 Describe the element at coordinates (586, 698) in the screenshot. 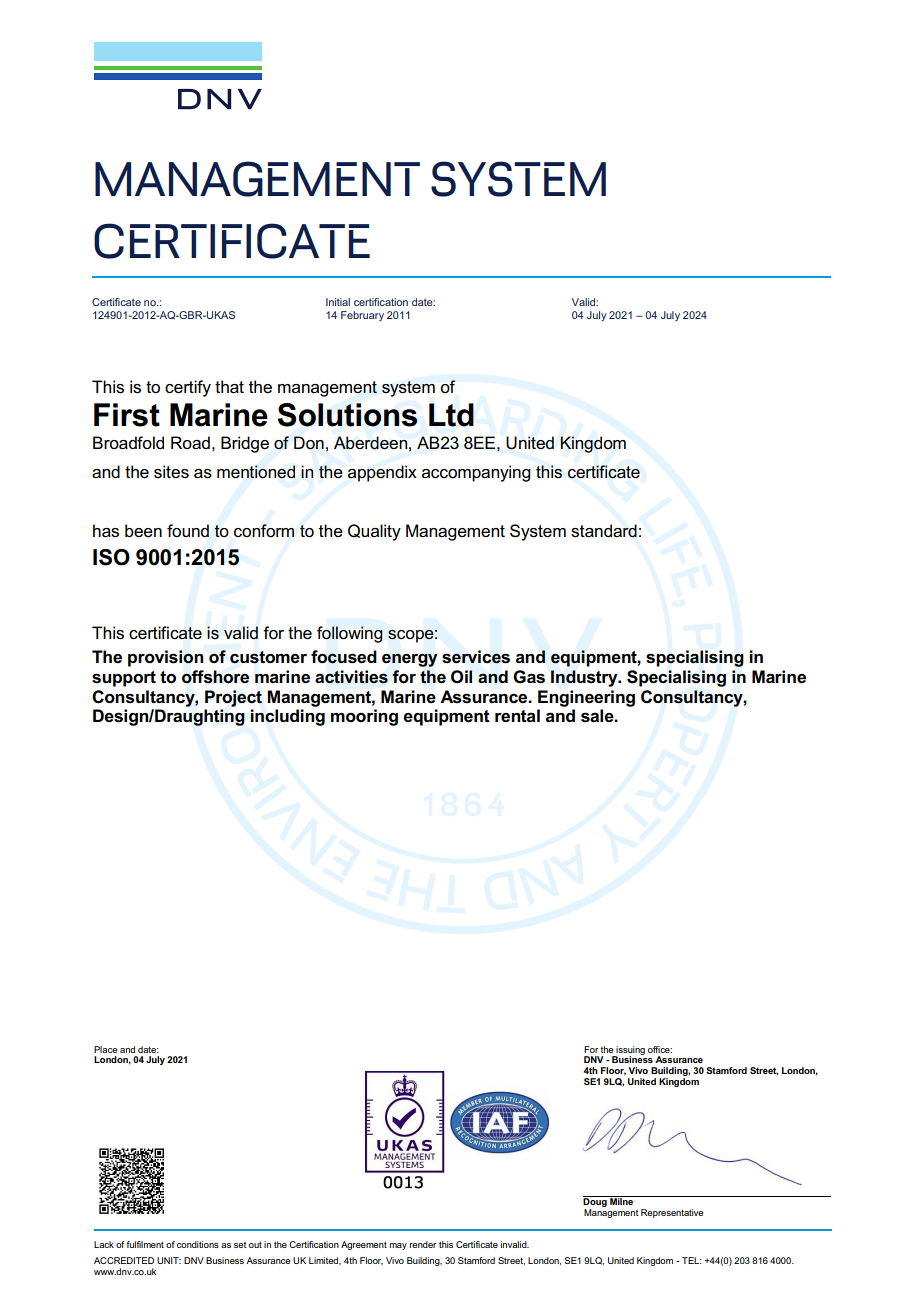

I see `Engineering` at that location.
